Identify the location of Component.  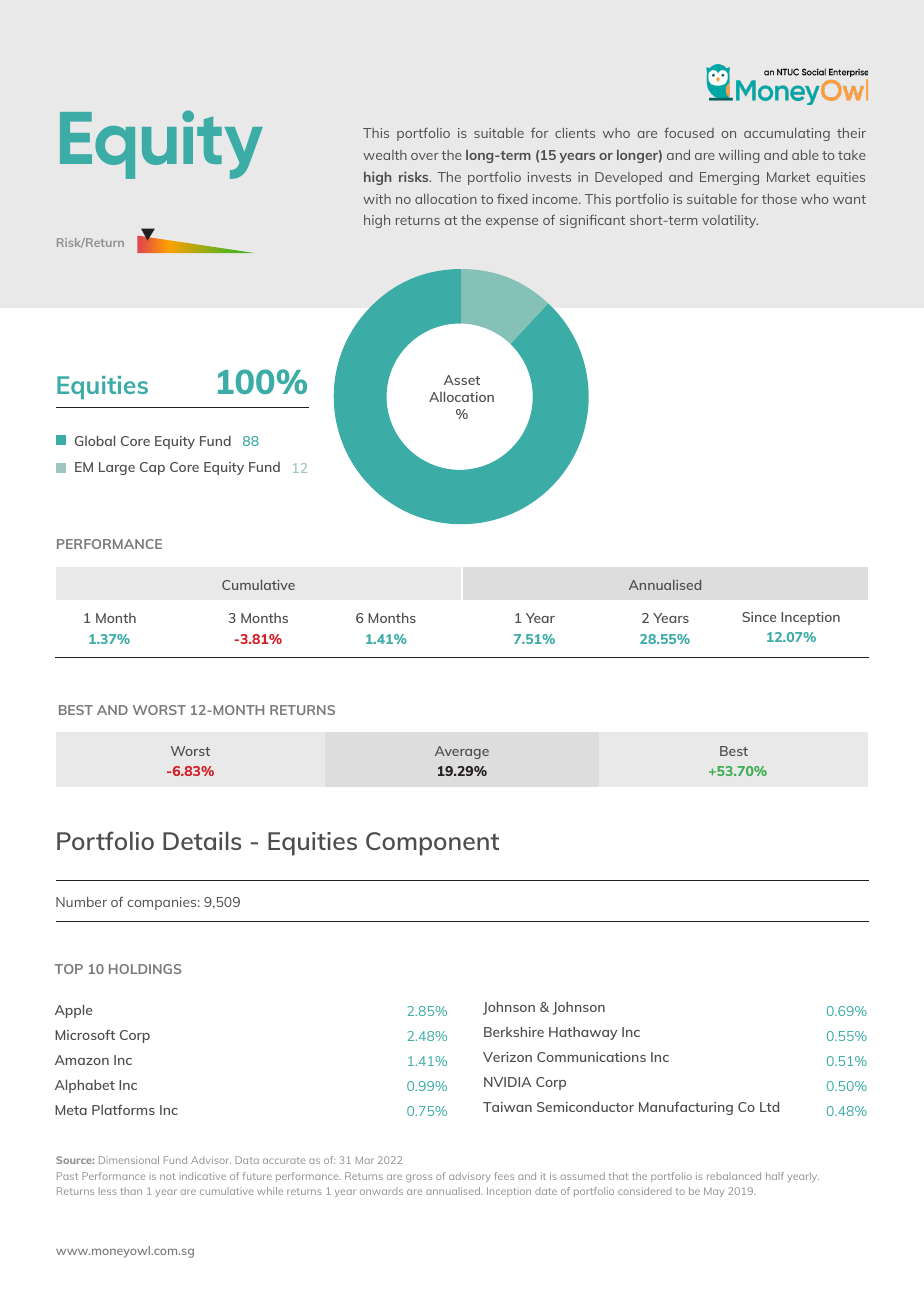
(432, 844).
